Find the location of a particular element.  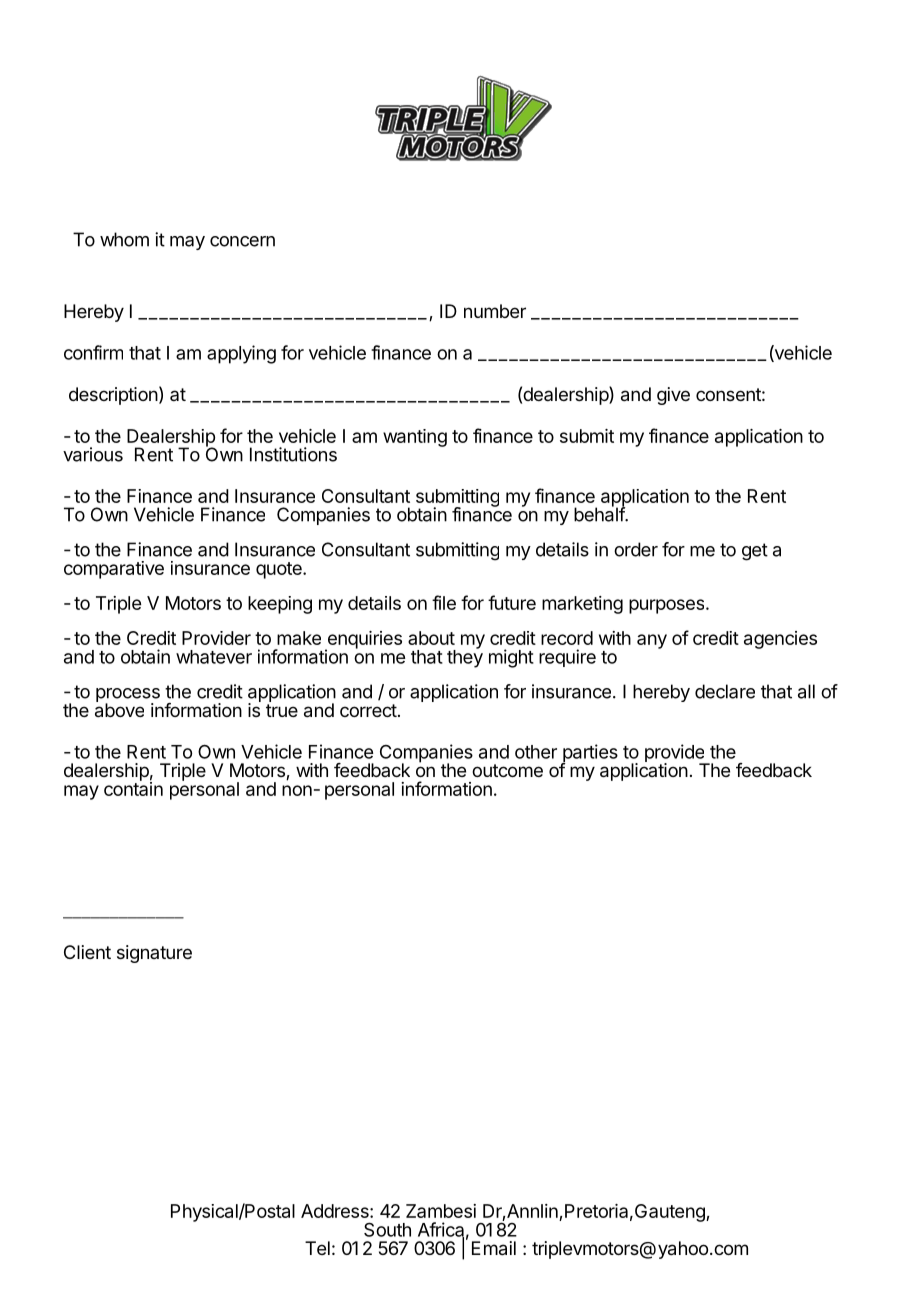

outcome is located at coordinates (507, 770).
